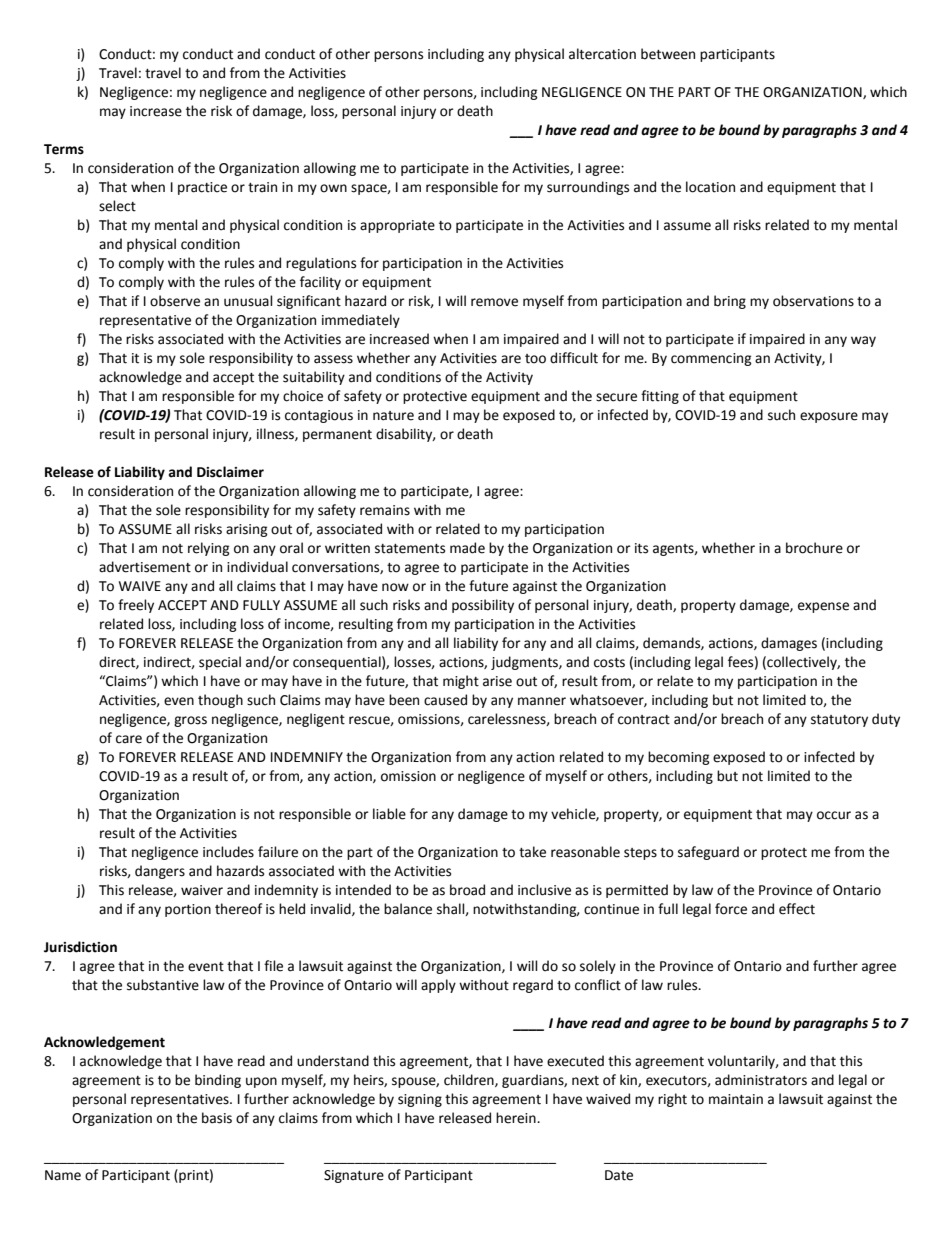 Image resolution: width=952 pixels, height=1233 pixels. I want to click on gross, so click(190, 721).
